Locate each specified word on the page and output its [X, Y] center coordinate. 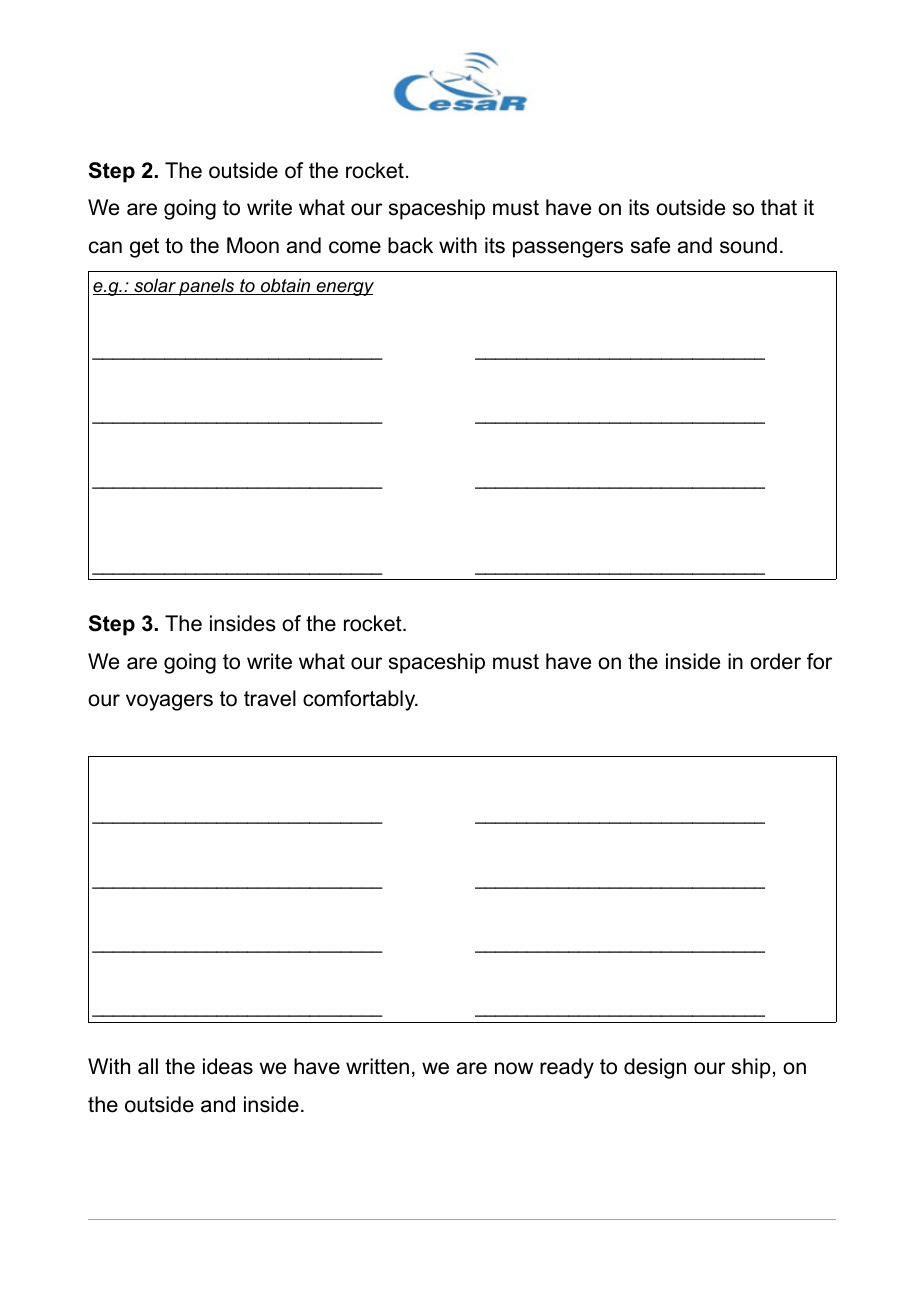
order [775, 661]
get [144, 248]
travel [270, 698]
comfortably [360, 700]
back [410, 245]
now [514, 1068]
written [377, 1066]
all [148, 1066]
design [655, 1068]
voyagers [169, 702]
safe [650, 245]
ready [567, 1068]
